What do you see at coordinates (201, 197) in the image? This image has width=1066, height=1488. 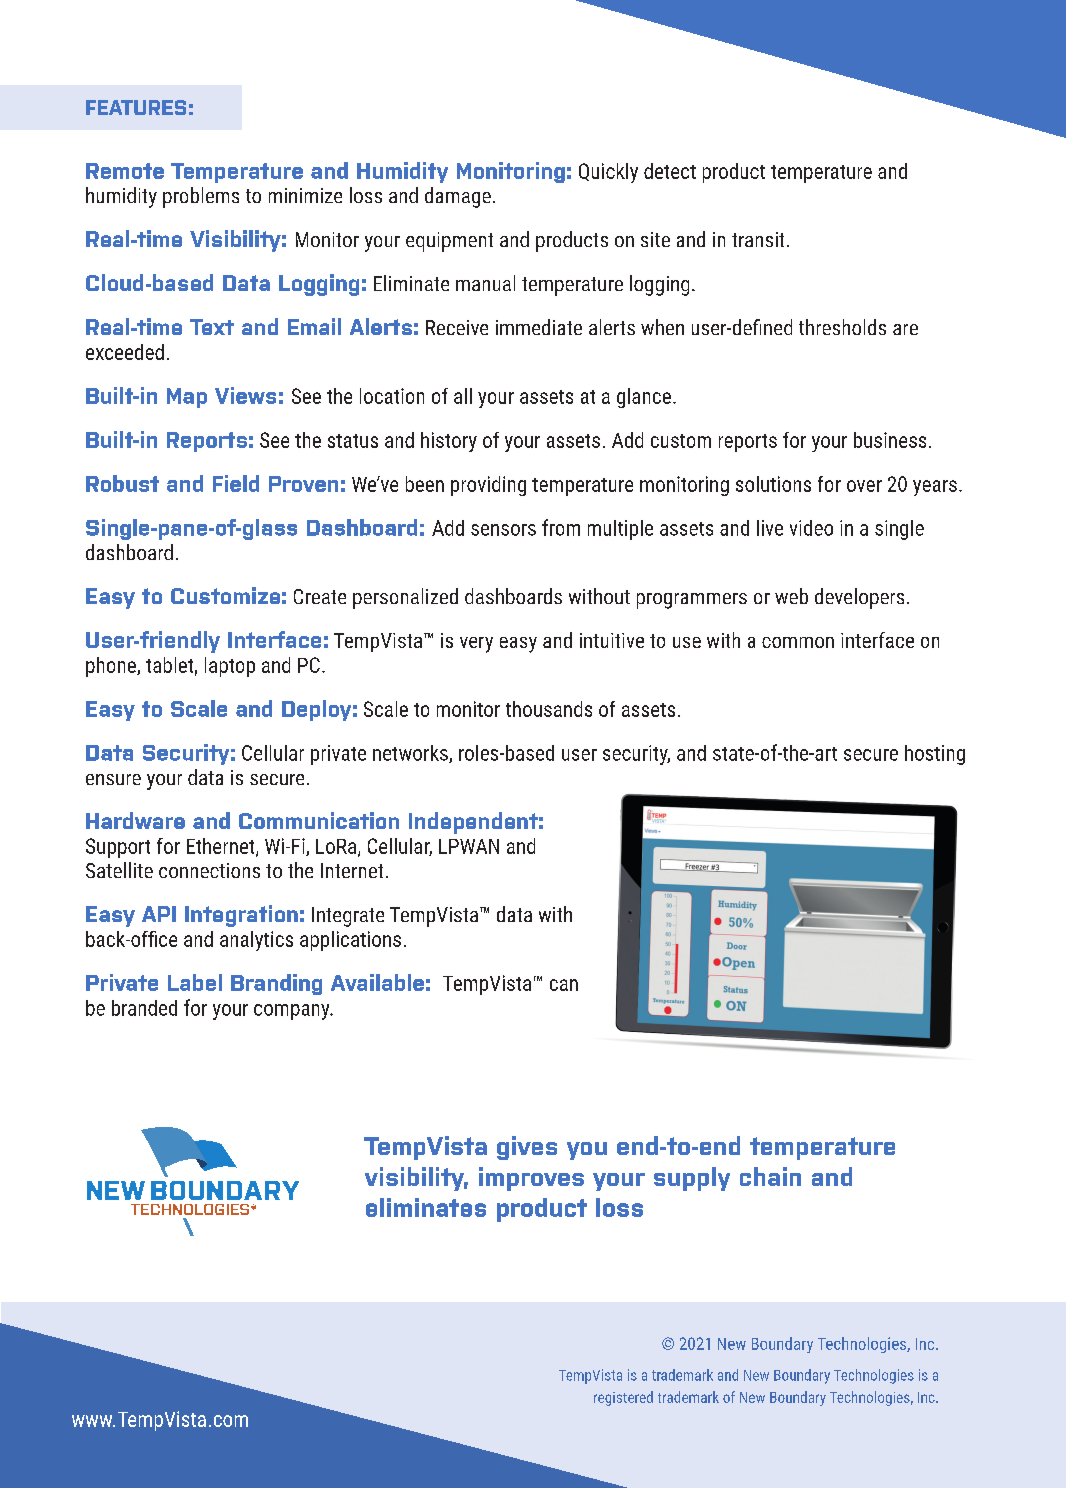 I see `problems` at bounding box center [201, 197].
